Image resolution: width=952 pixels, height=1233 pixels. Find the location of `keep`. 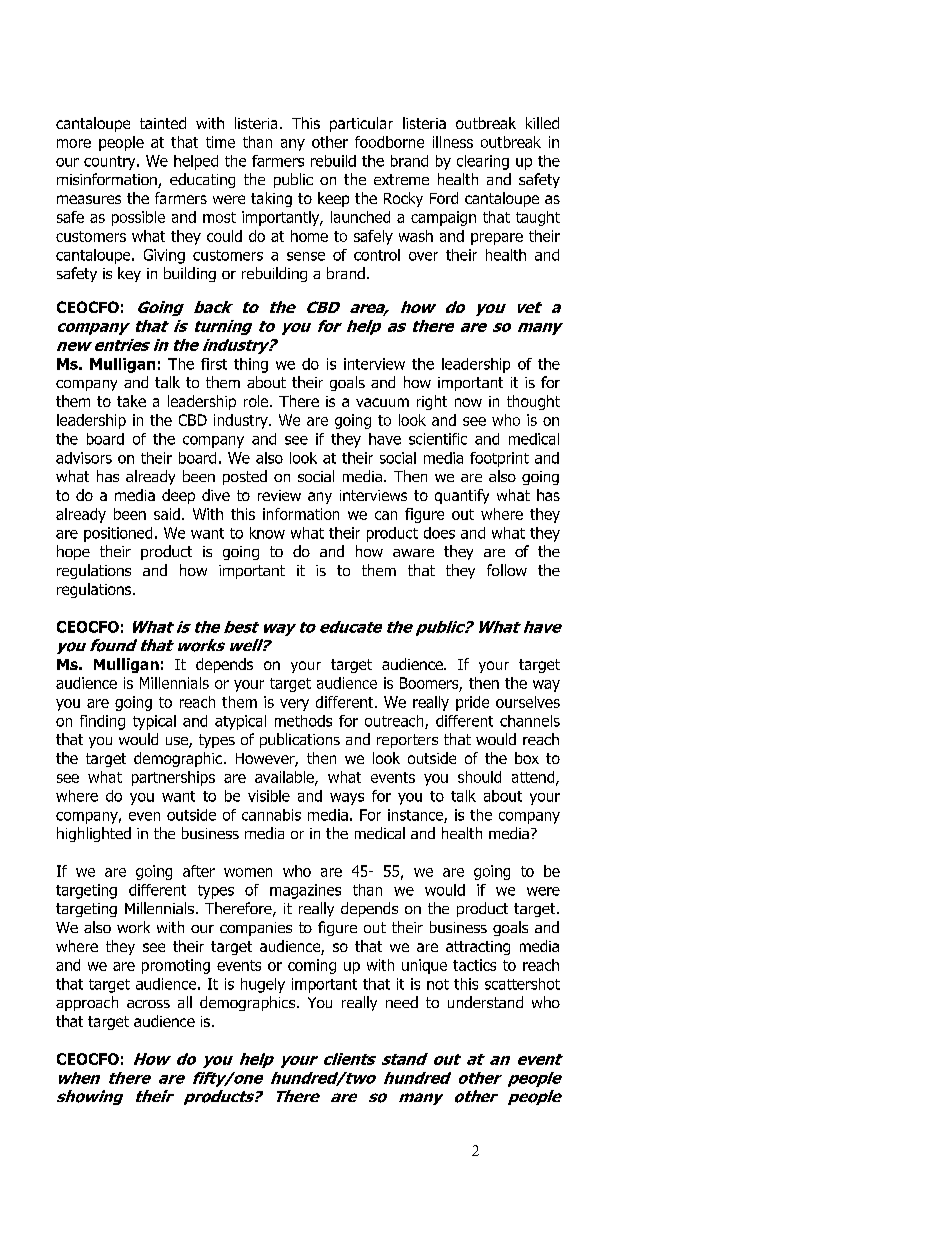

keep is located at coordinates (333, 199).
